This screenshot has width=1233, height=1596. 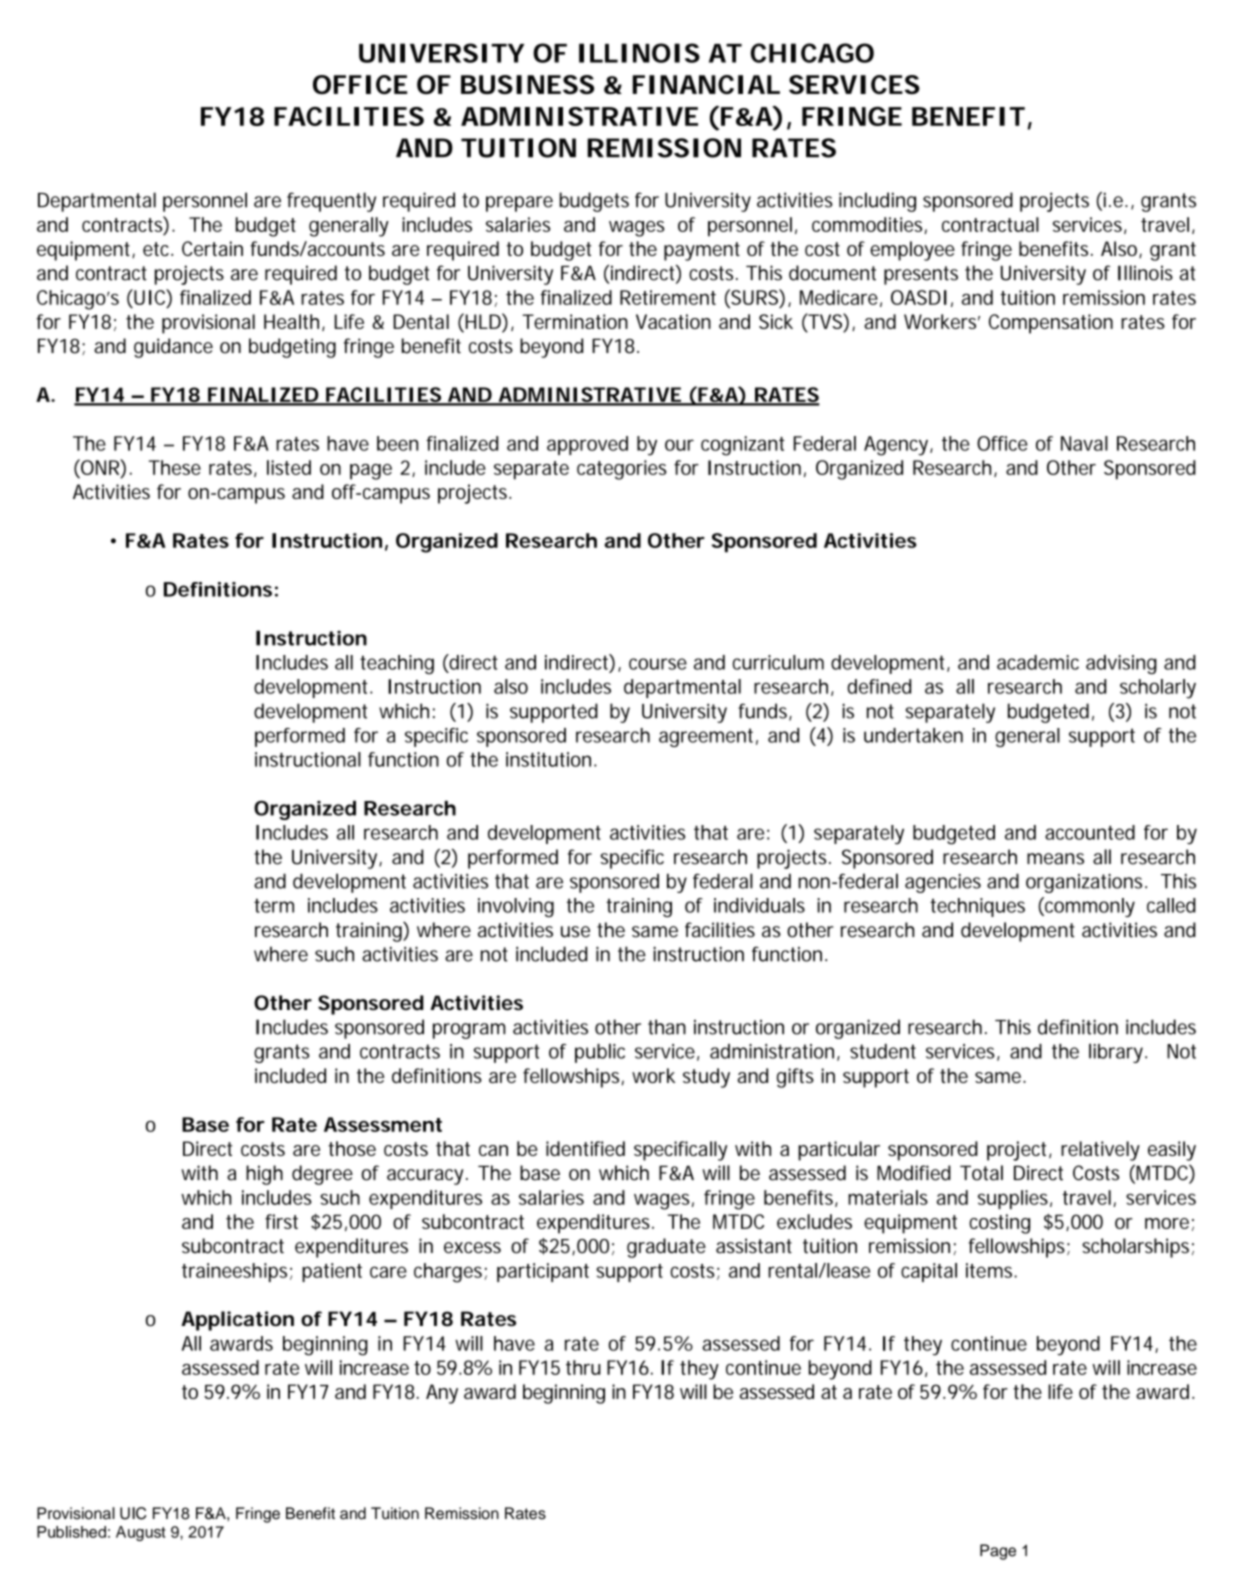 What do you see at coordinates (877, 202) in the screenshot?
I see `including` at bounding box center [877, 202].
